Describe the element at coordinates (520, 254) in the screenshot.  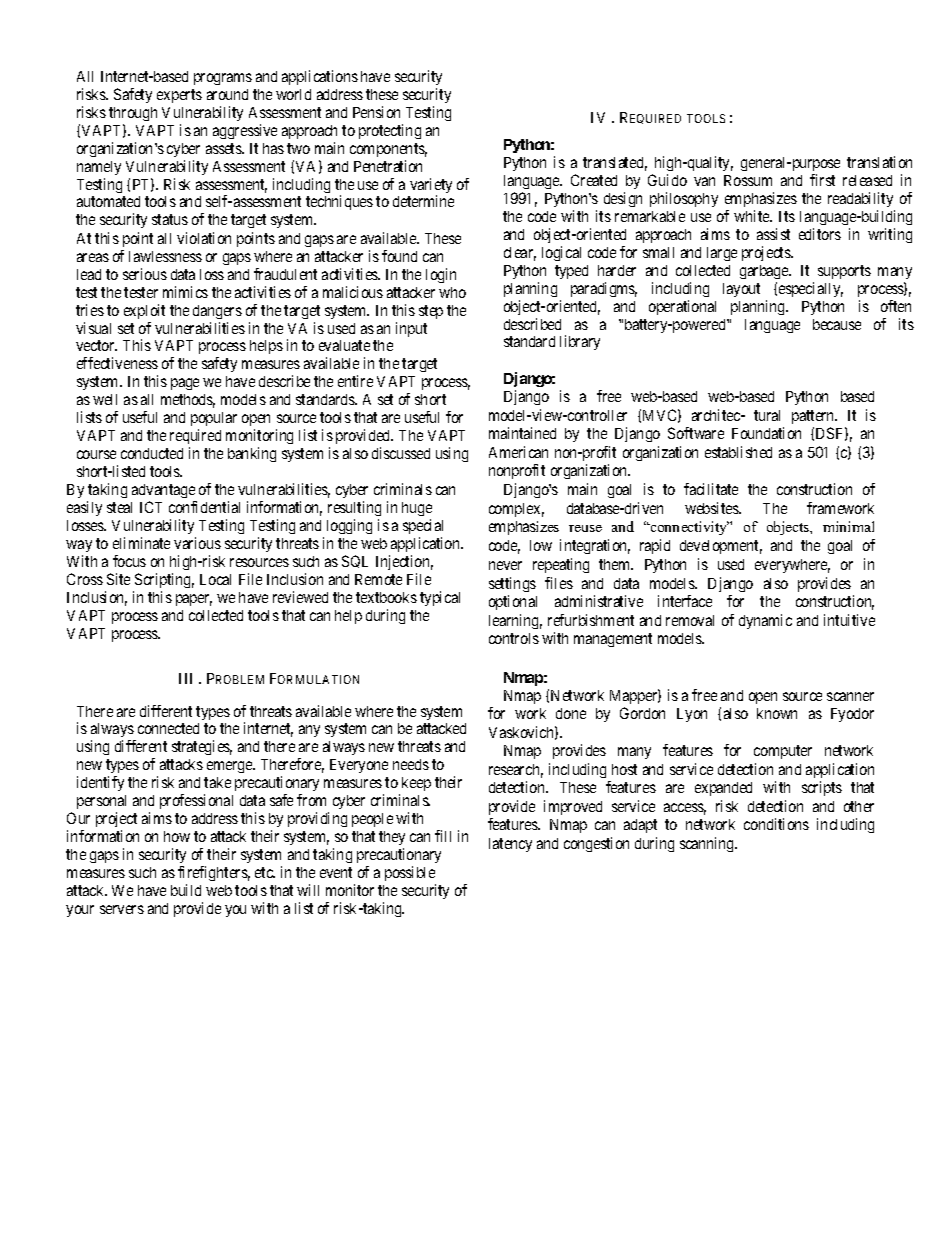
I see `clear` at that location.
